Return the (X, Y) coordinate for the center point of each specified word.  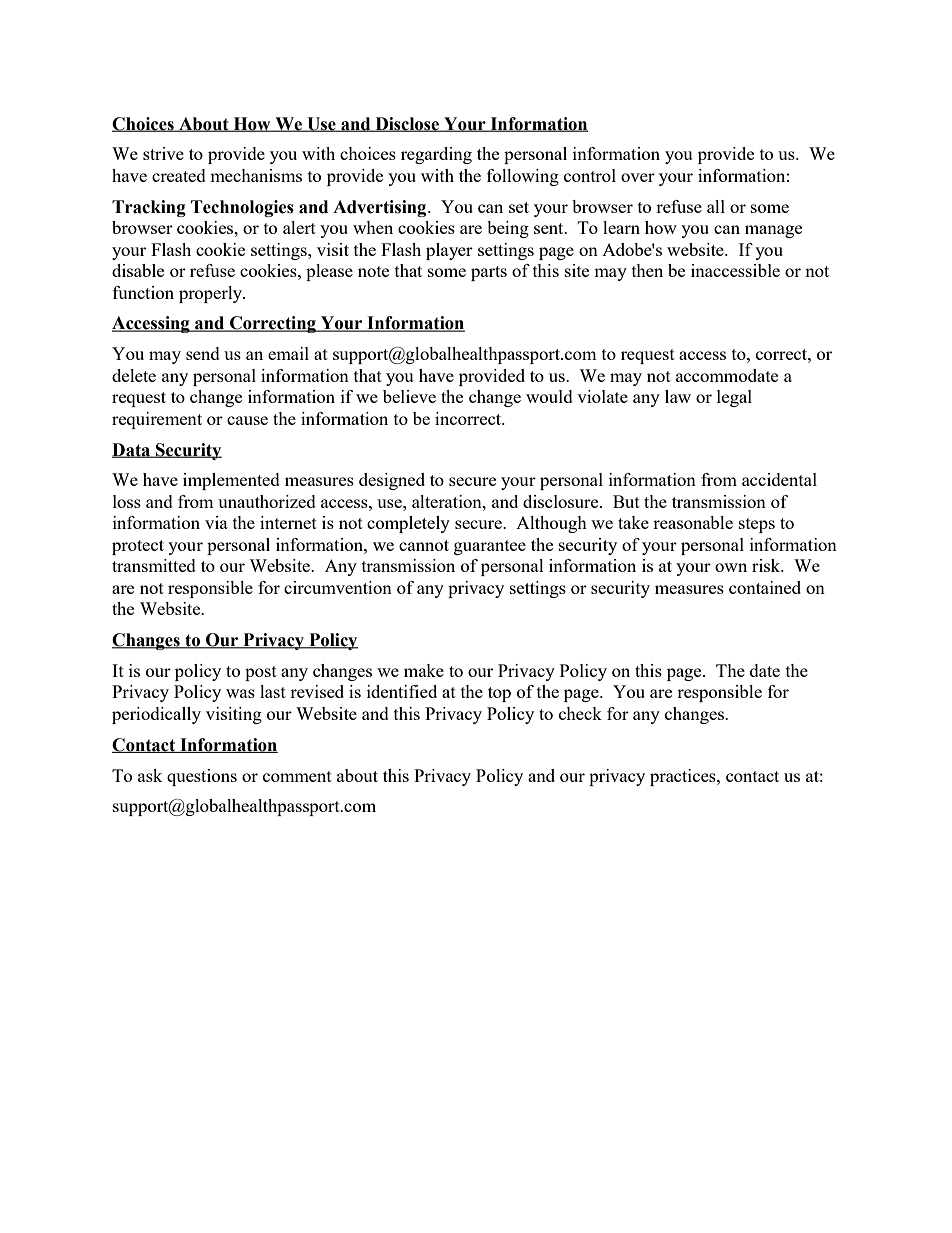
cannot (424, 545)
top (499, 694)
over (638, 177)
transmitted (154, 565)
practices (684, 777)
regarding (436, 155)
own (731, 567)
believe (409, 396)
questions (202, 777)
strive (163, 153)
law (678, 396)
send (203, 353)
